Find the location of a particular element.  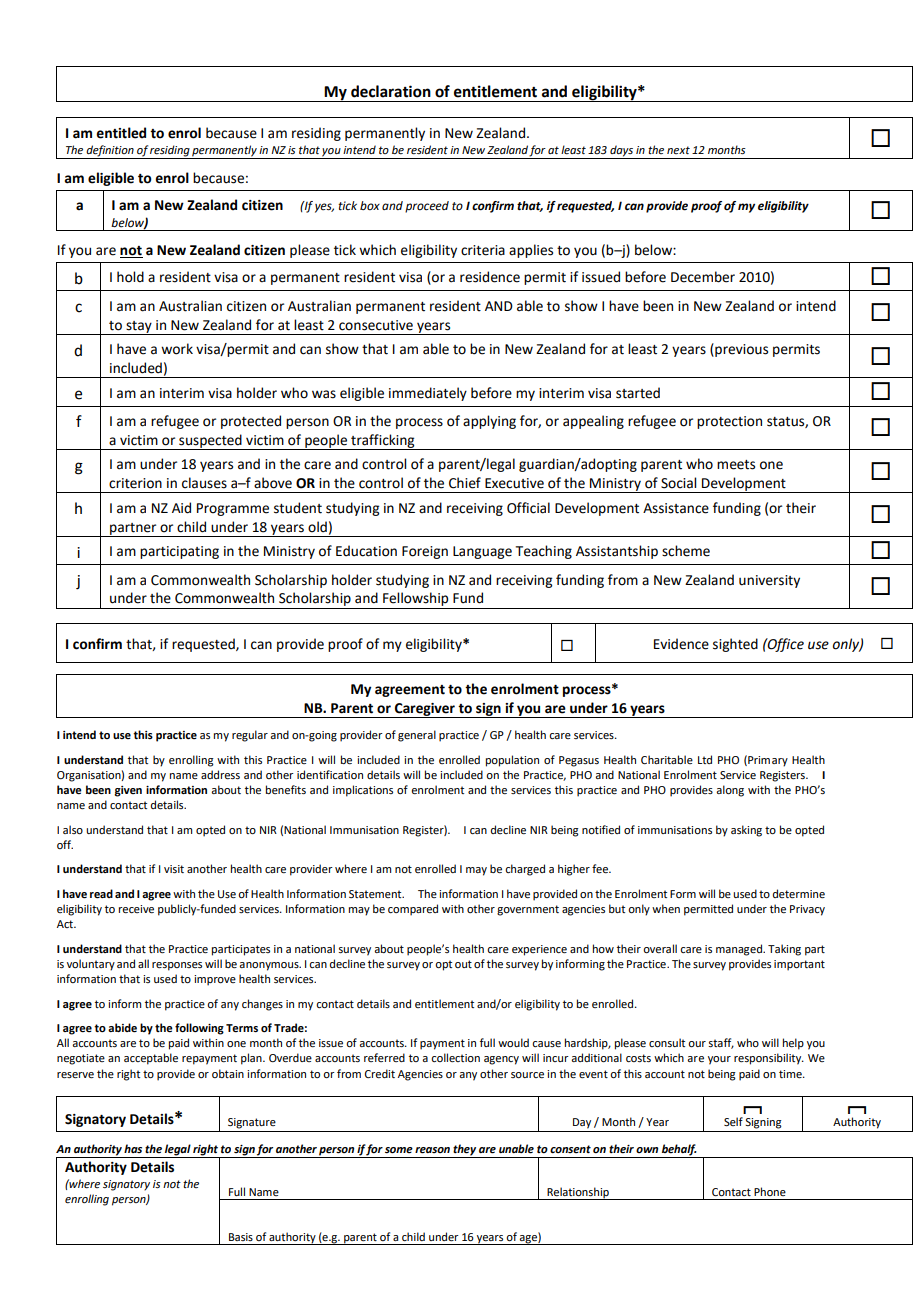

sighted is located at coordinates (735, 645).
